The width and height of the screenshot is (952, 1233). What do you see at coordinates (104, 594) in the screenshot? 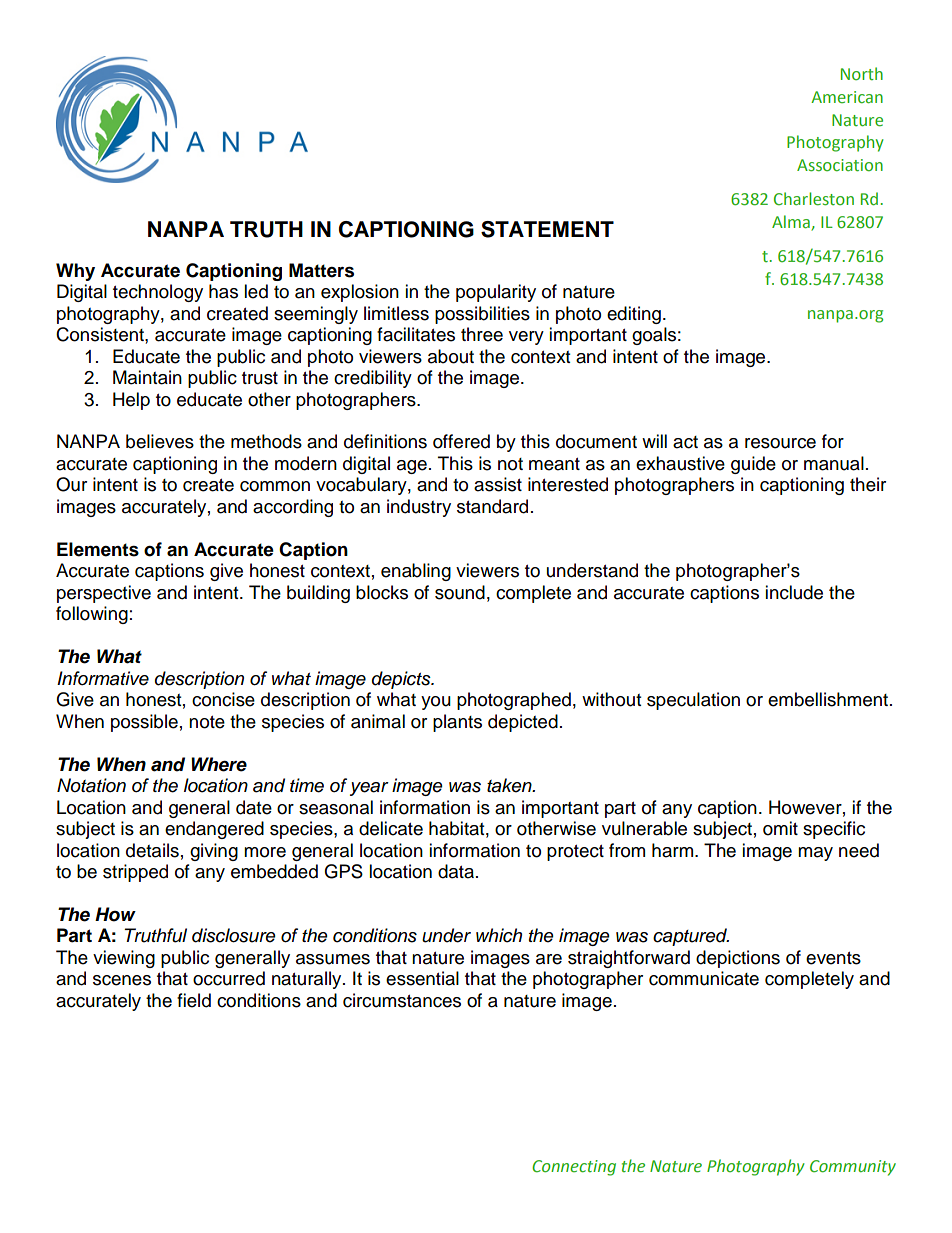
I see `perspective` at bounding box center [104, 594].
